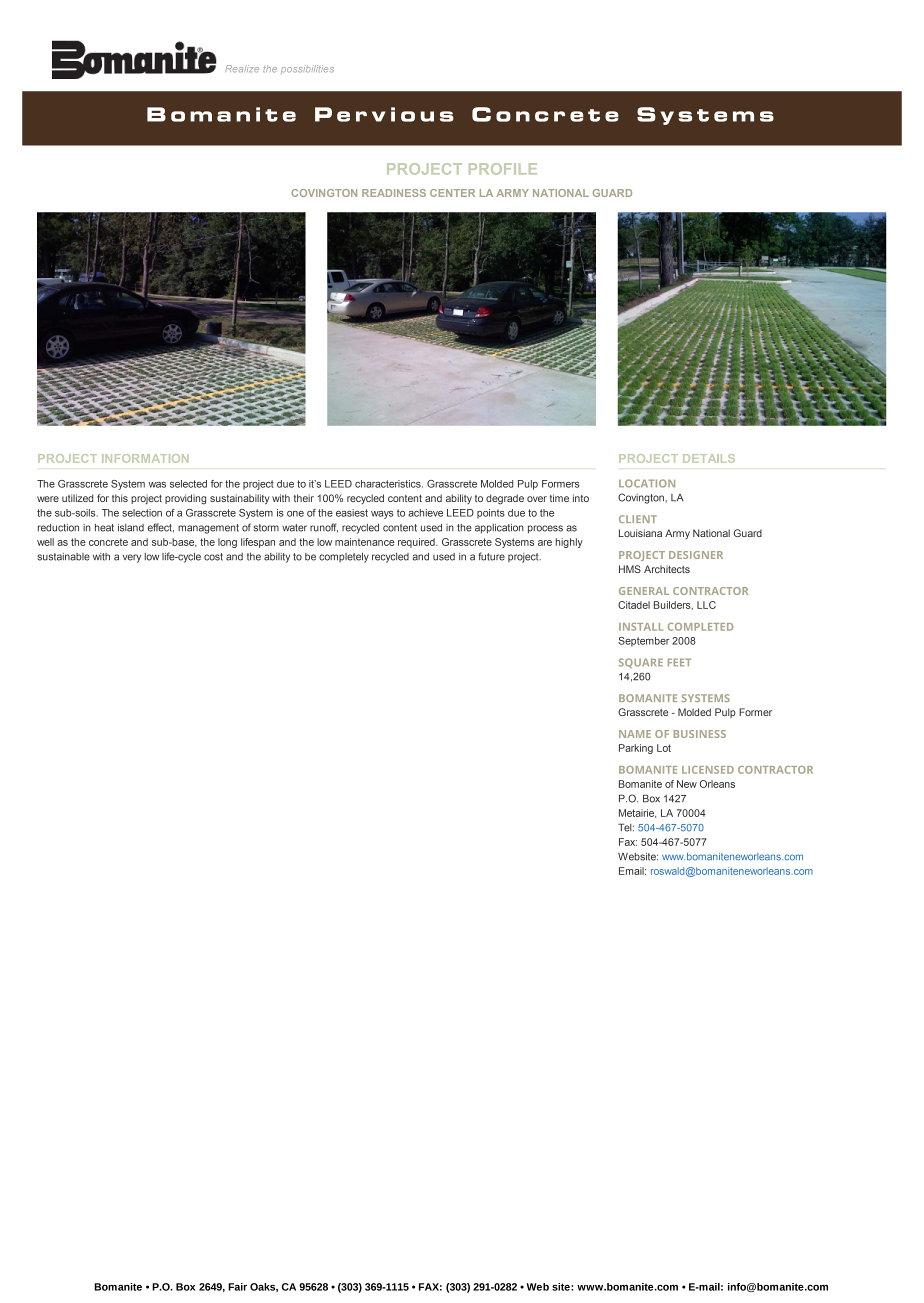 The image size is (924, 1303). Describe the element at coordinates (503, 169) in the screenshot. I see `PROFILE` at that location.
